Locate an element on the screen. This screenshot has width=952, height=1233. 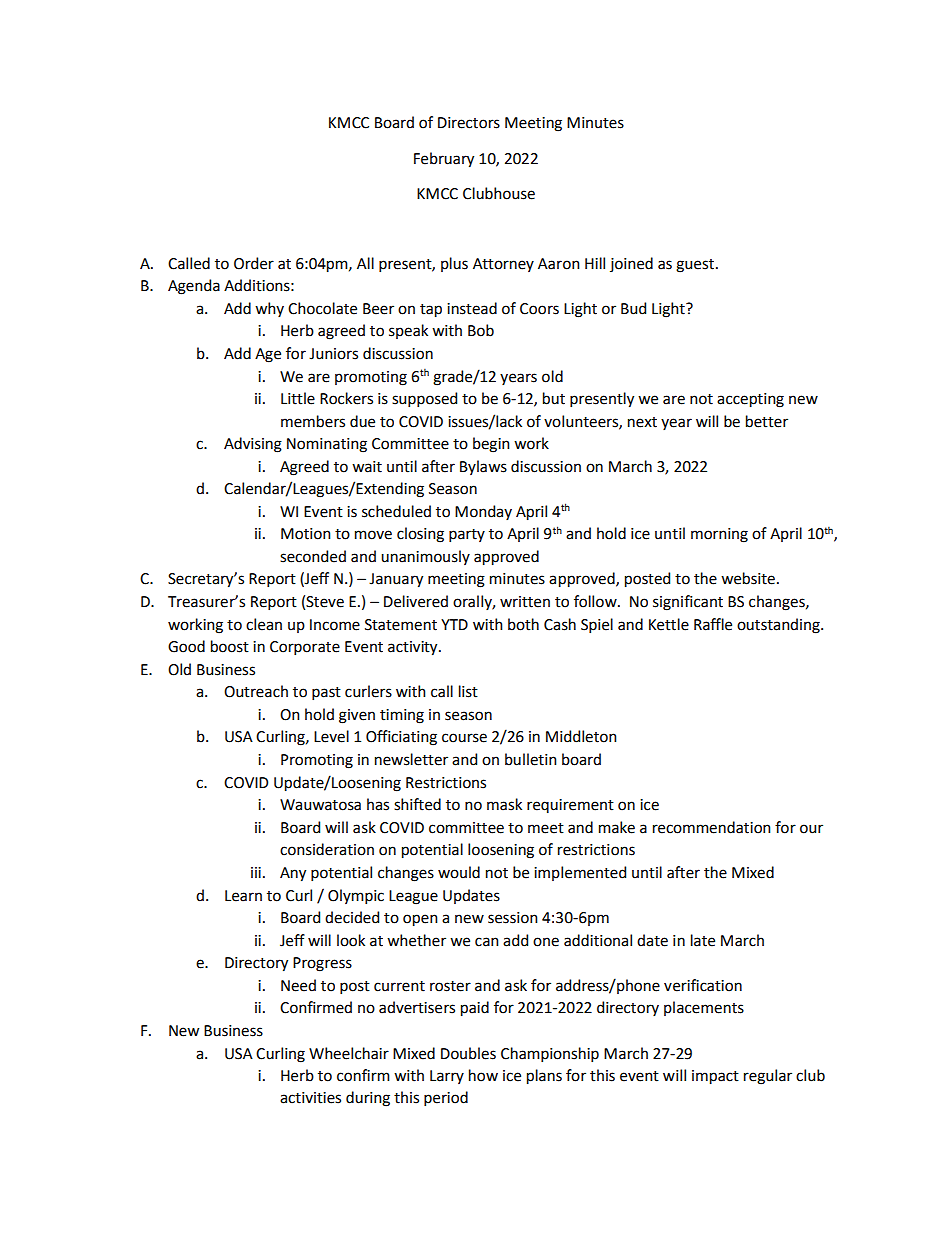
Order is located at coordinates (254, 263).
